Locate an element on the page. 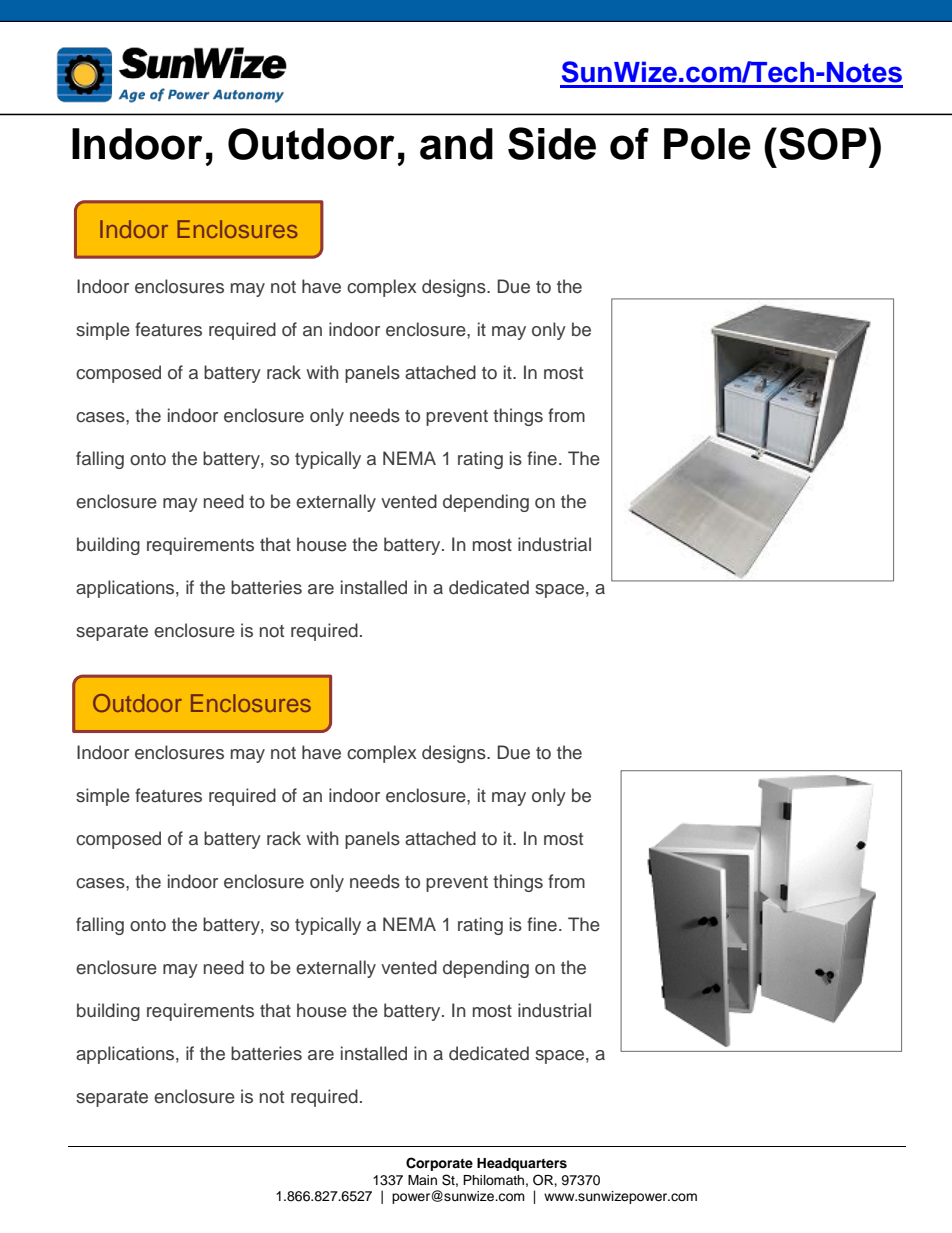  Headquarters is located at coordinates (522, 1164).
